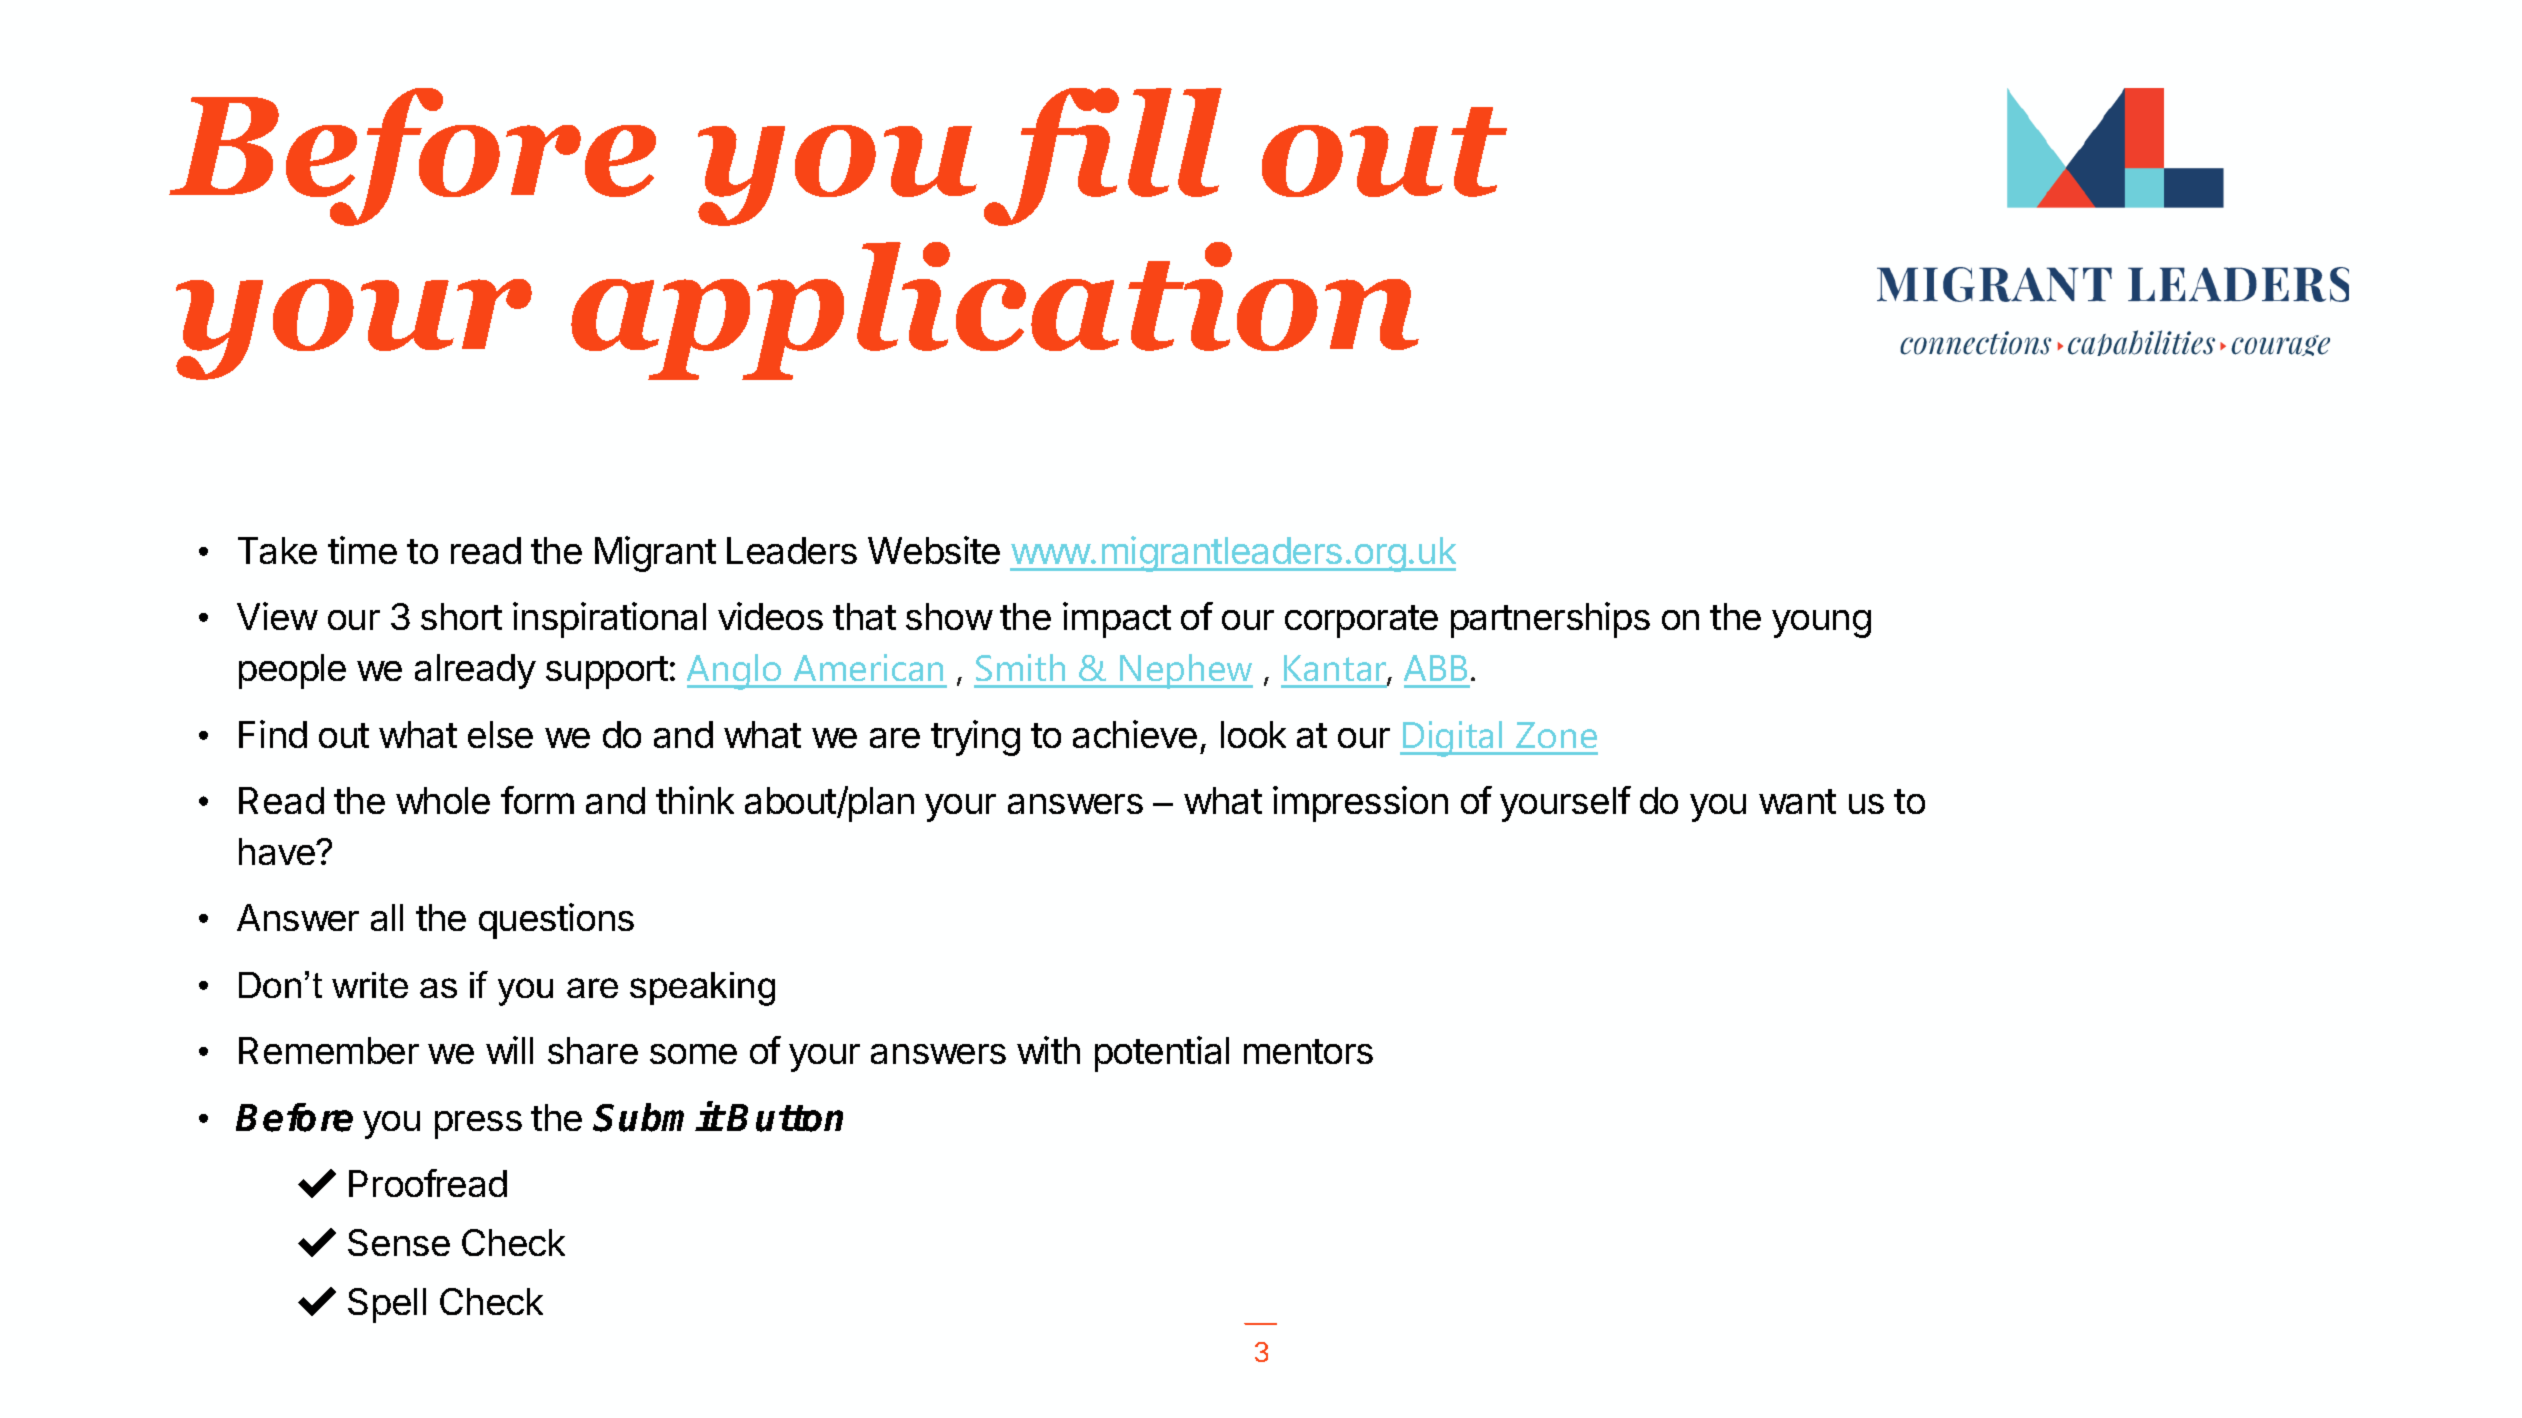 Image resolution: width=2522 pixels, height=1418 pixels. Describe the element at coordinates (1556, 735) in the page. I see `Zone` at that location.
